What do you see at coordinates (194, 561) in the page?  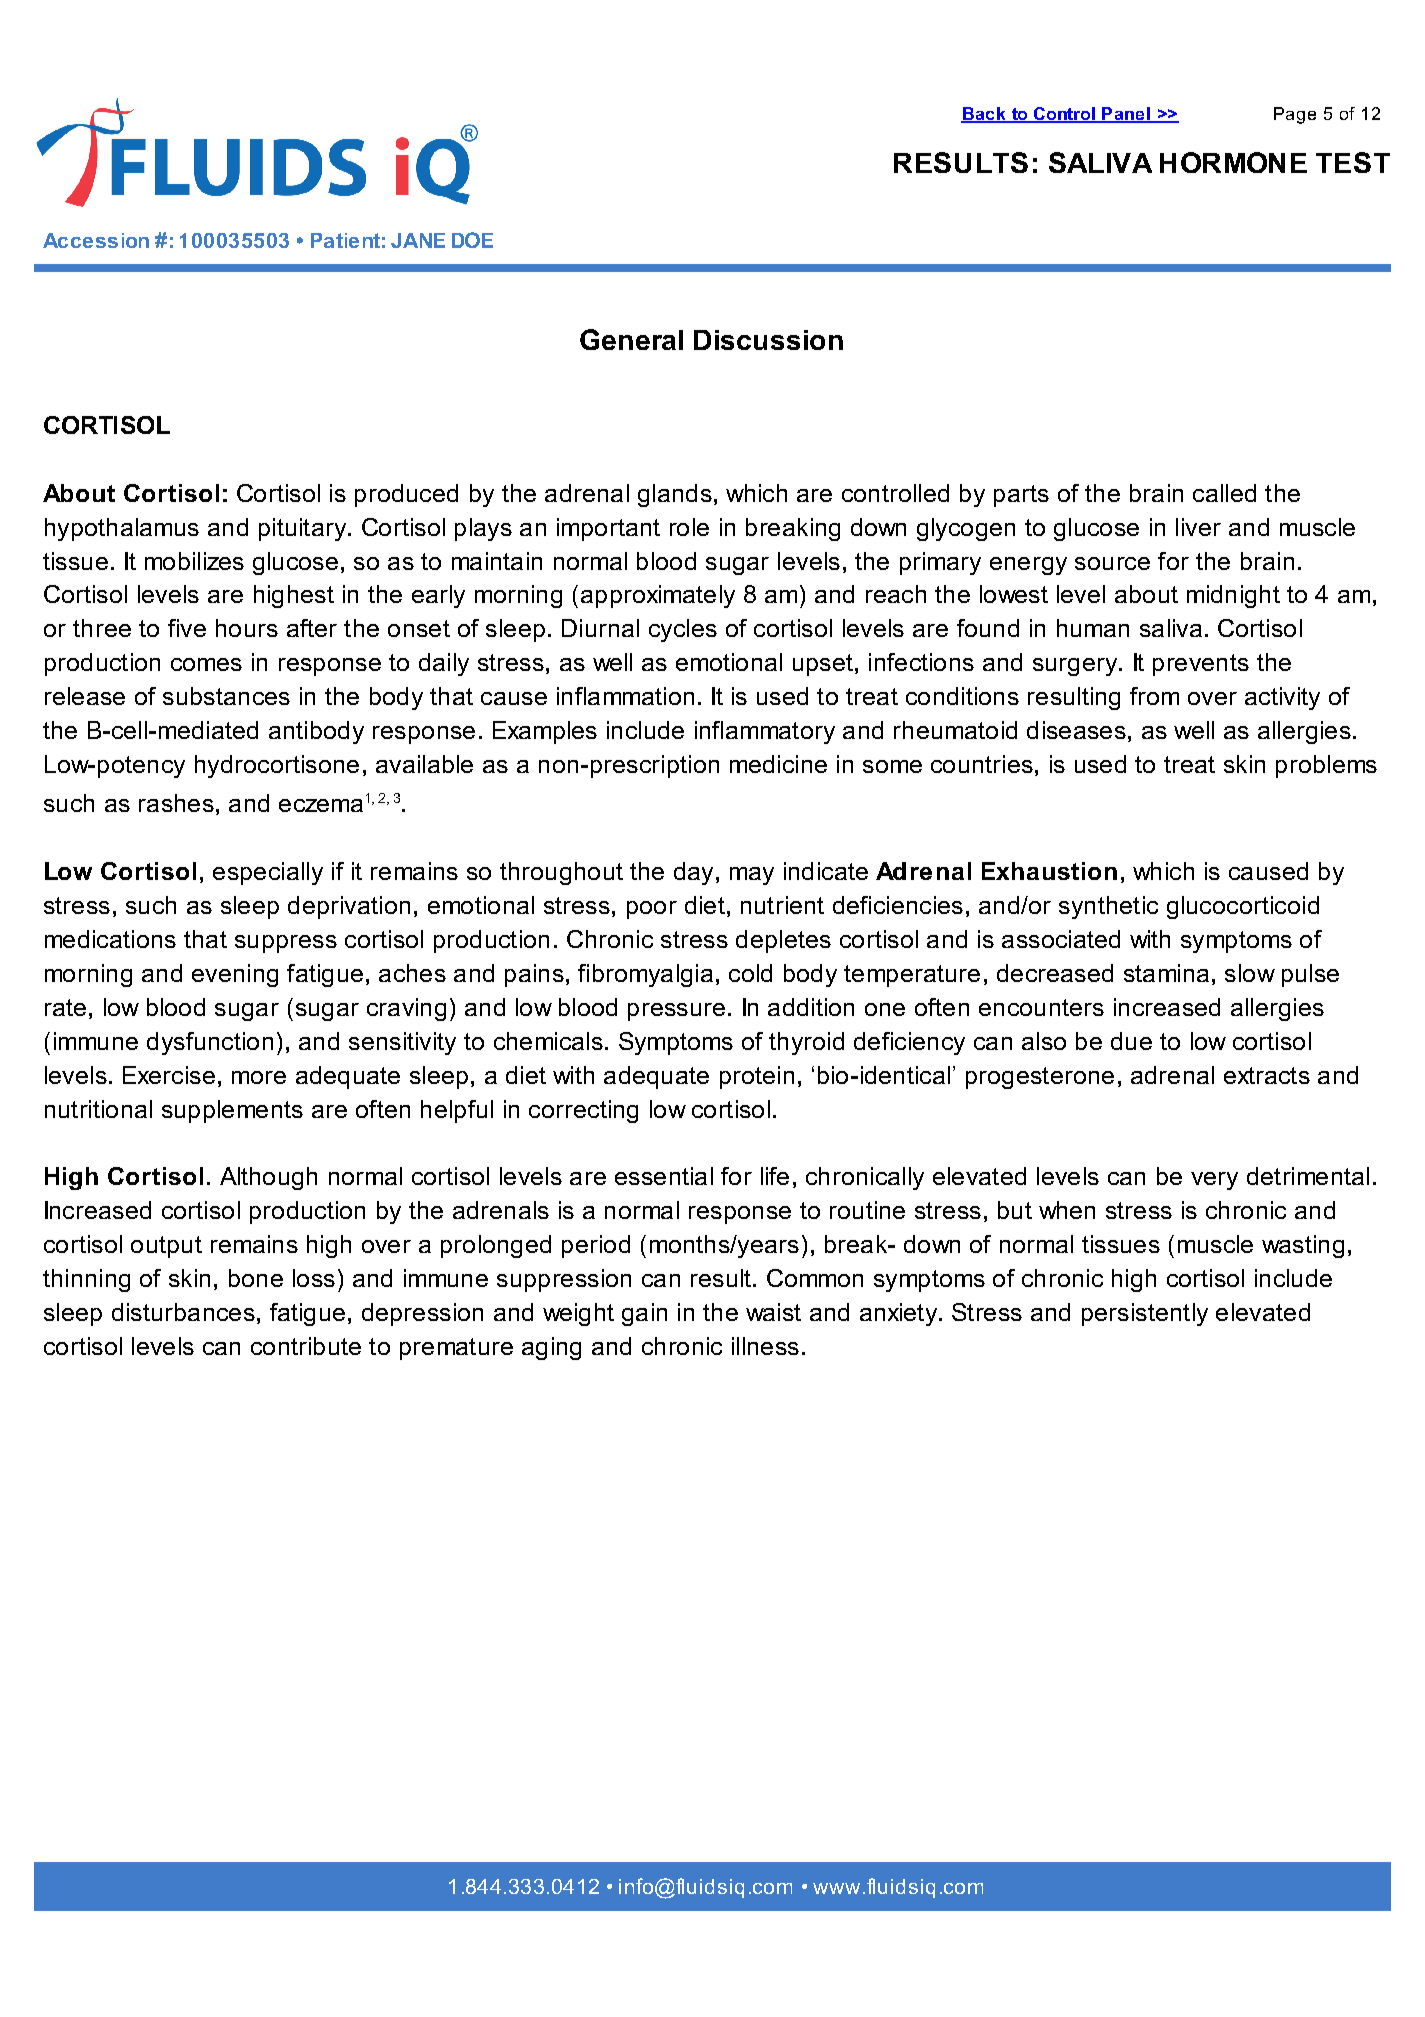 I see `mobilizes` at bounding box center [194, 561].
